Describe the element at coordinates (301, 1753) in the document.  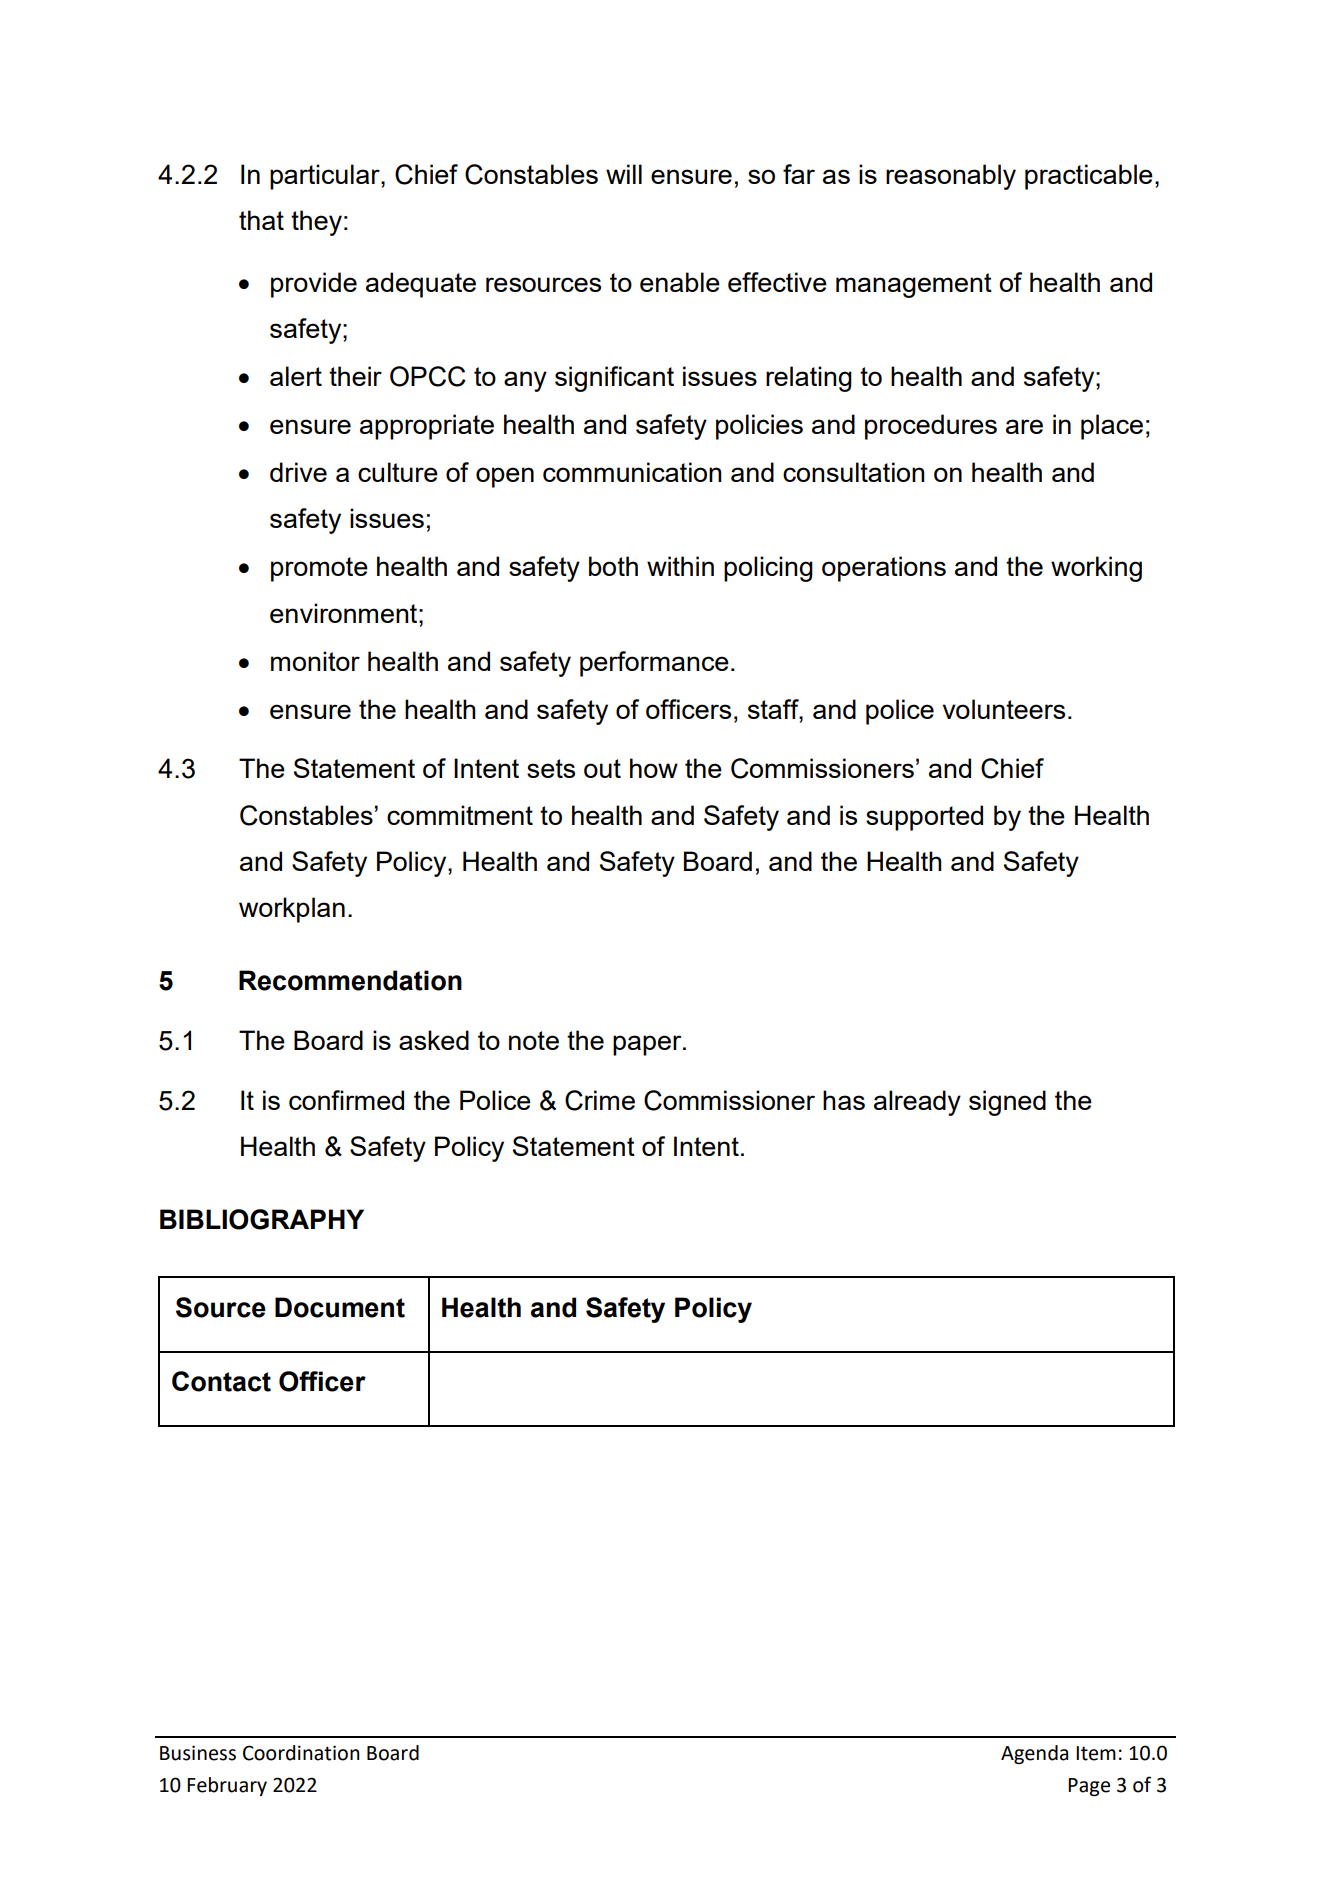
I see `Coordination` at that location.
